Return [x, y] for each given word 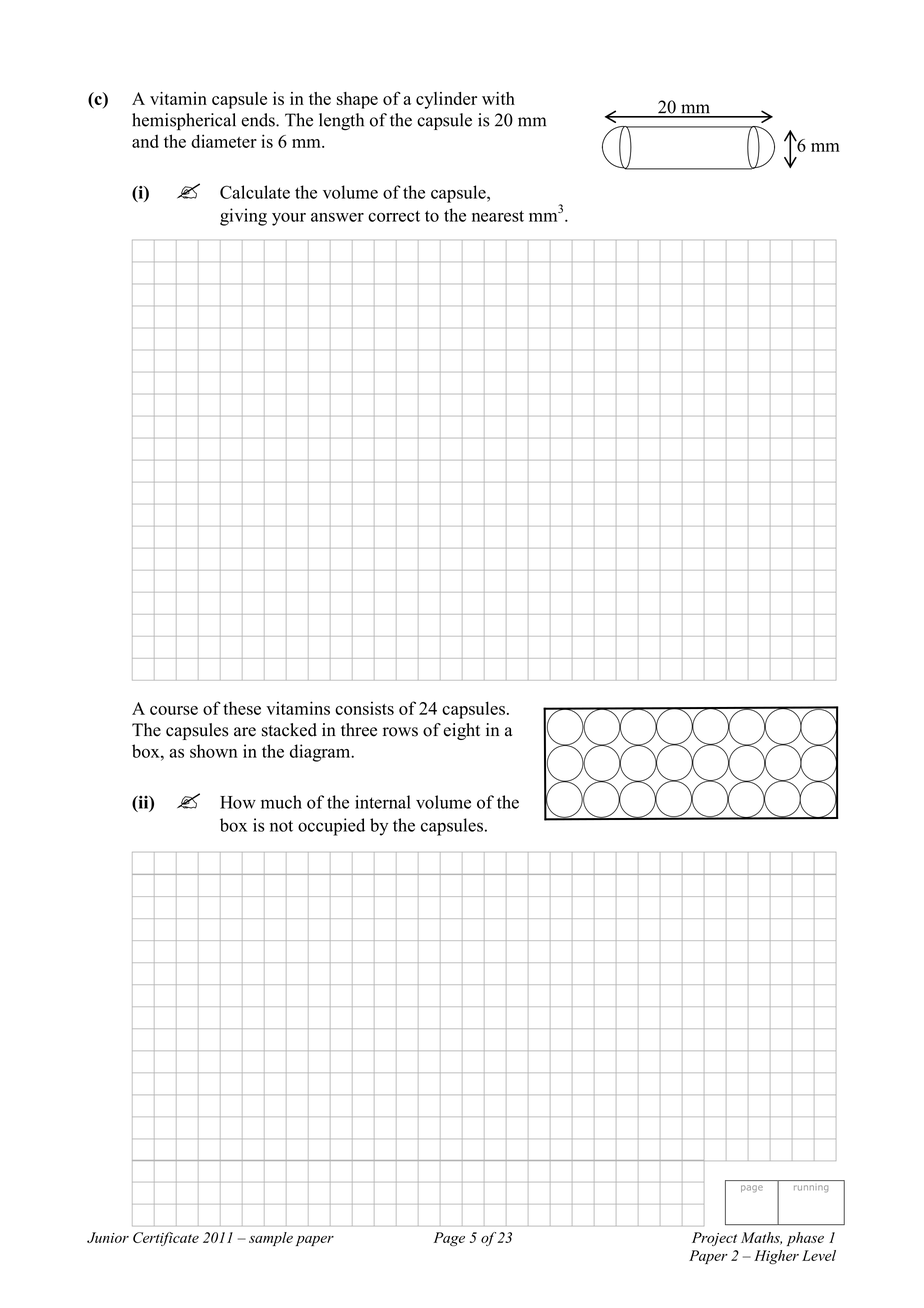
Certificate [166, 1239]
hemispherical [184, 122]
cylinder [446, 100]
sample [271, 1239]
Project [714, 1239]
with [498, 98]
